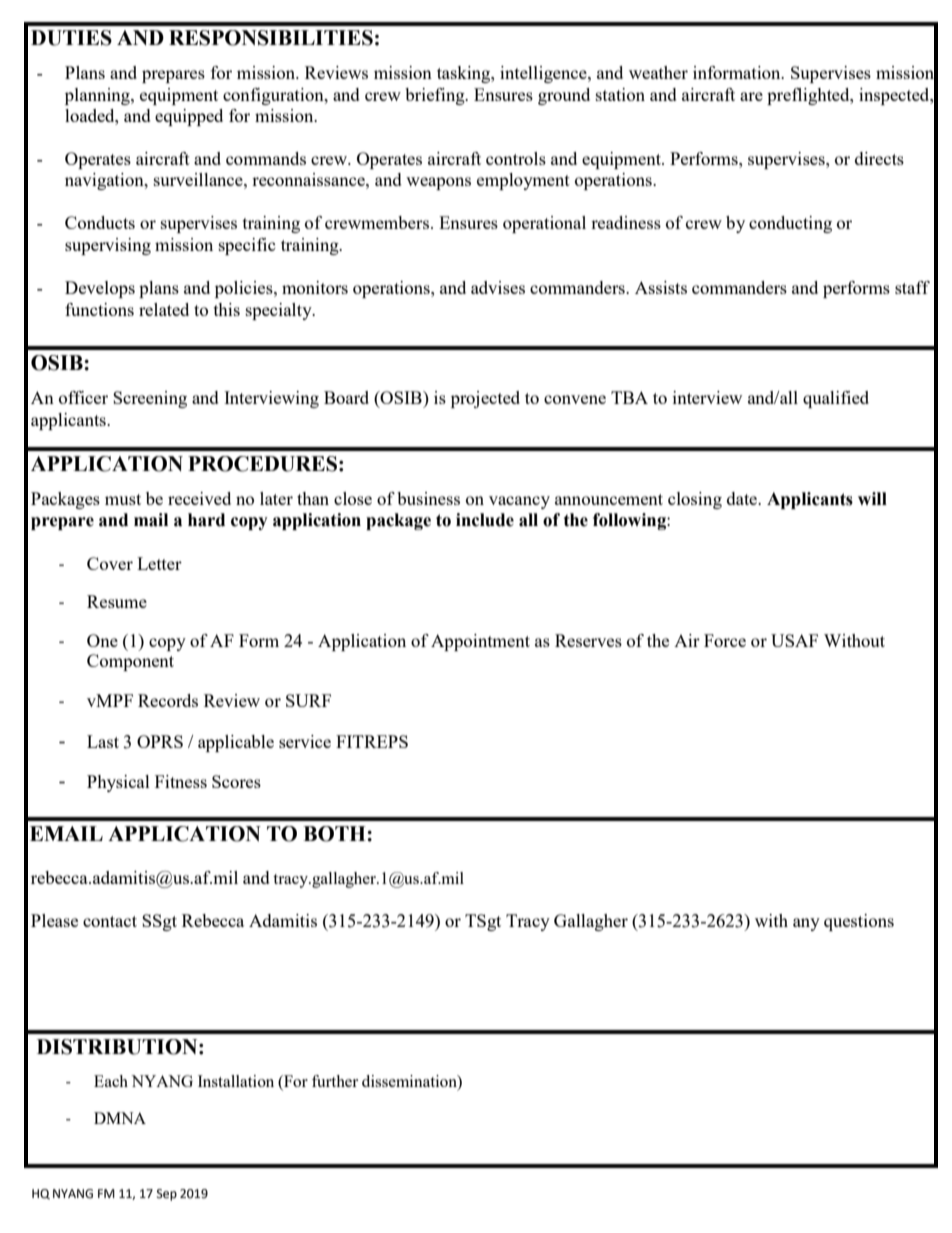 The height and width of the document is (1233, 952). What do you see at coordinates (98, 96) in the document?
I see `planning` at bounding box center [98, 96].
